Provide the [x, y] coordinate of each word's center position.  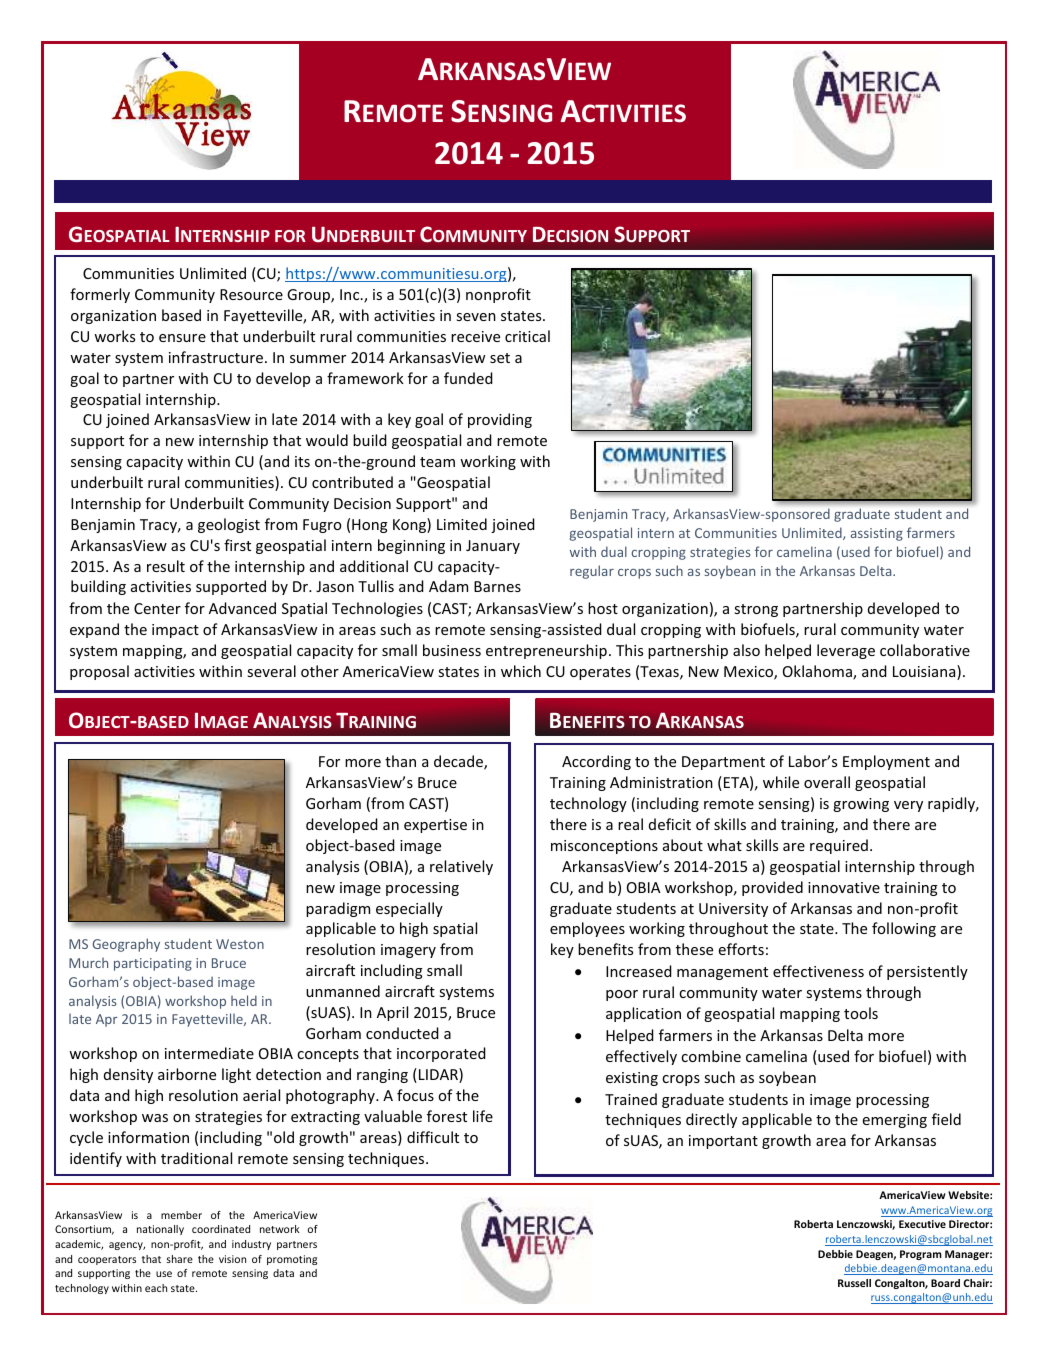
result [166, 566]
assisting [877, 534]
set [500, 358]
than [400, 761]
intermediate [209, 1053]
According [596, 762]
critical [527, 336]
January [493, 547]
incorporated [441, 1054]
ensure [182, 338]
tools [861, 1013]
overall [827, 782]
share [180, 1259]
